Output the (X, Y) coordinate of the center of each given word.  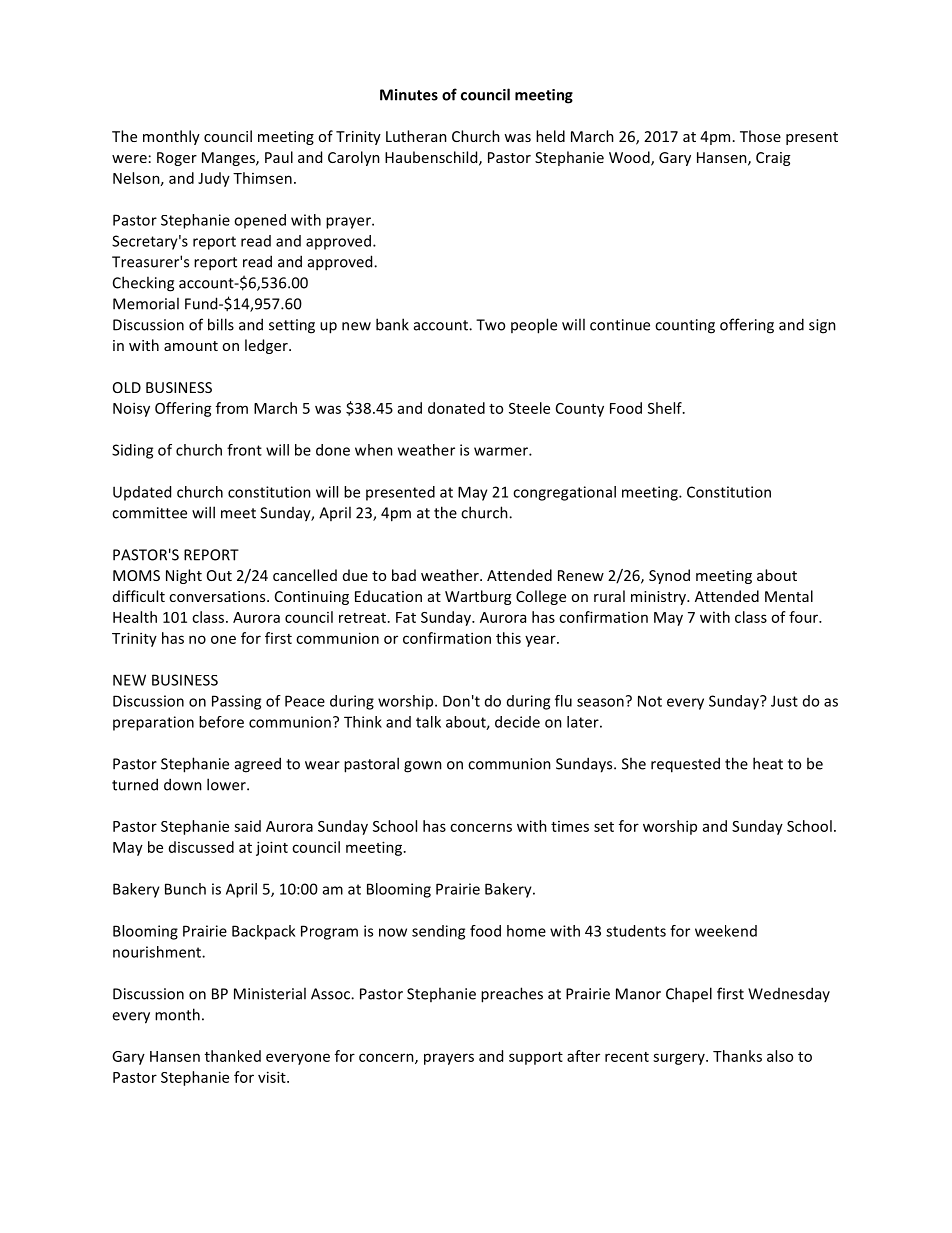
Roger (177, 159)
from (232, 408)
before (221, 722)
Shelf (666, 408)
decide (517, 722)
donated (456, 408)
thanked (233, 1056)
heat (768, 763)
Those (760, 136)
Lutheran (416, 136)
